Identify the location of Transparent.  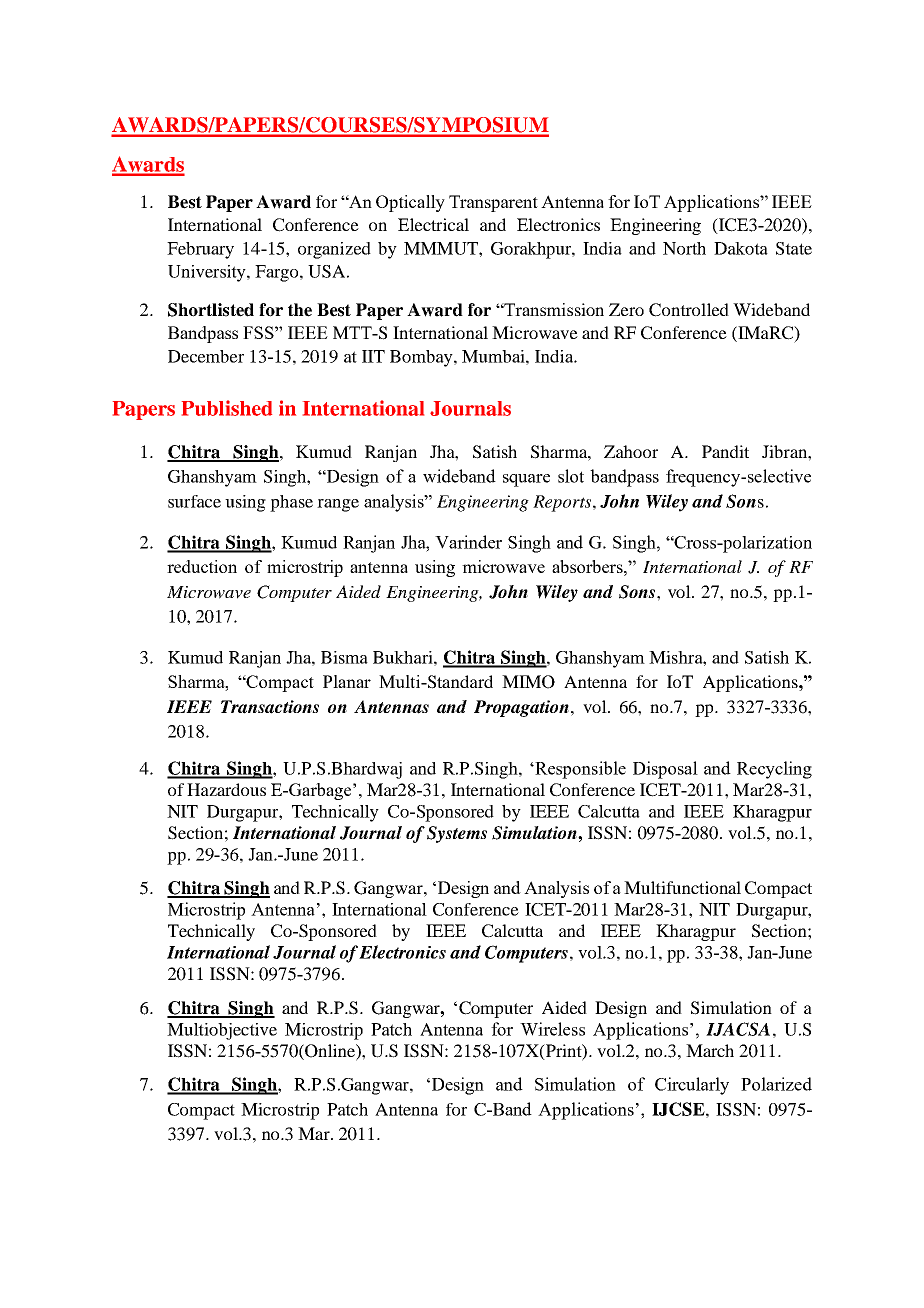
(493, 203).
